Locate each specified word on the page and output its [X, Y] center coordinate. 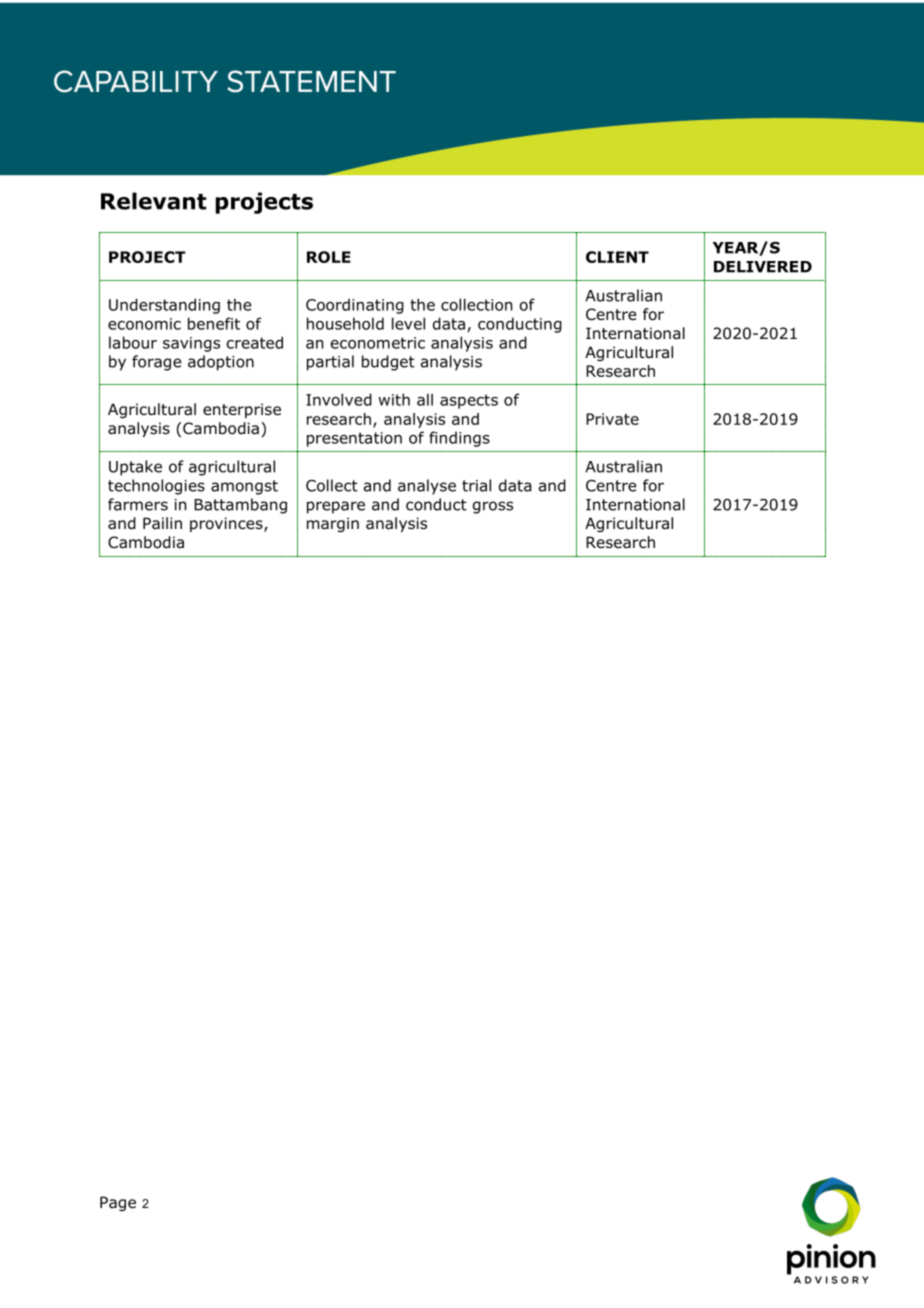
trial [476, 485]
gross [493, 507]
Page [118, 1203]
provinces [227, 524]
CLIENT [617, 257]
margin [333, 524]
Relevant [154, 201]
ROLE [329, 257]
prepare [336, 507]
